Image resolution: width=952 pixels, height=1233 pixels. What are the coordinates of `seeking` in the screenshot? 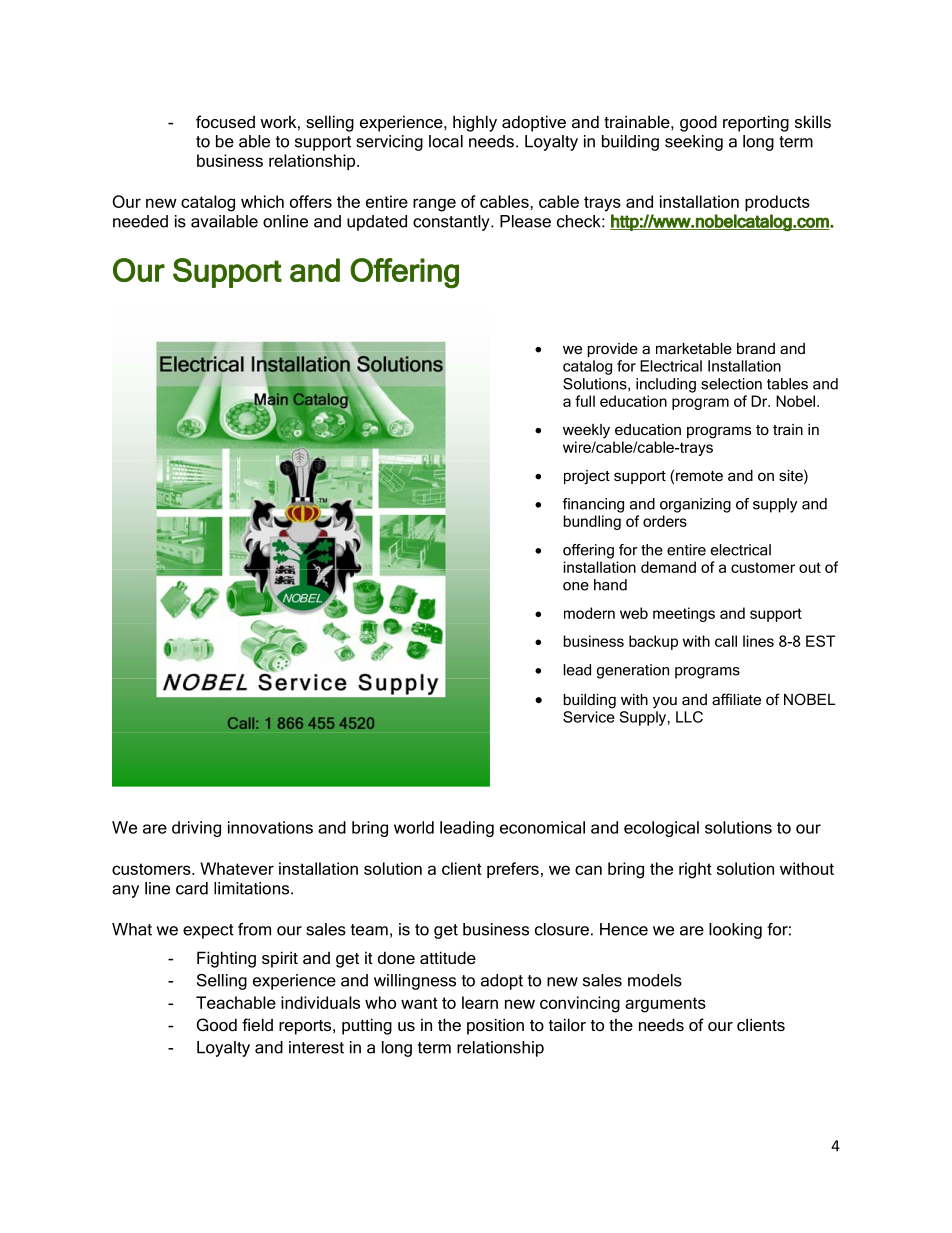 It's located at (694, 143).
